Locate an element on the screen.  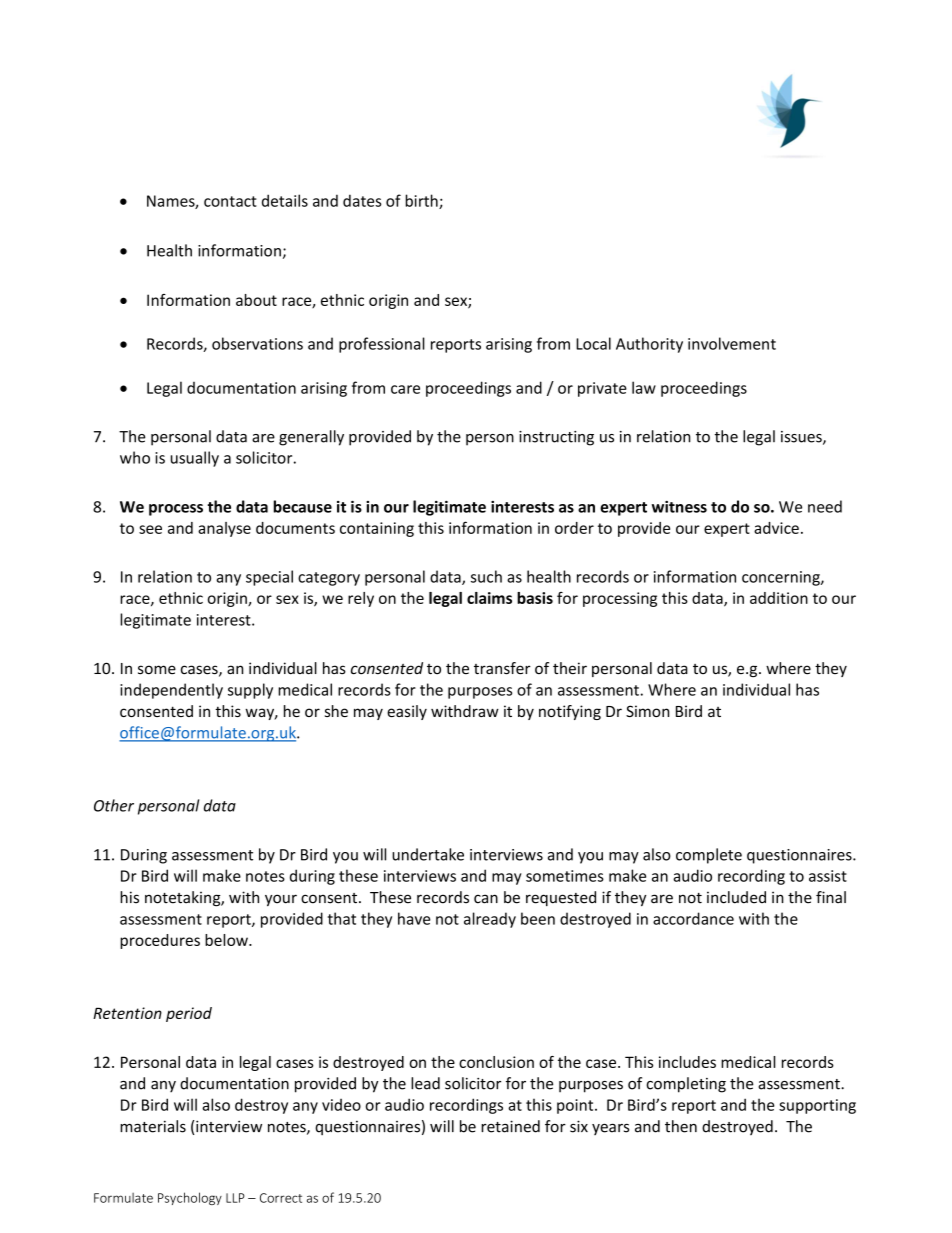
complete is located at coordinates (709, 856).
